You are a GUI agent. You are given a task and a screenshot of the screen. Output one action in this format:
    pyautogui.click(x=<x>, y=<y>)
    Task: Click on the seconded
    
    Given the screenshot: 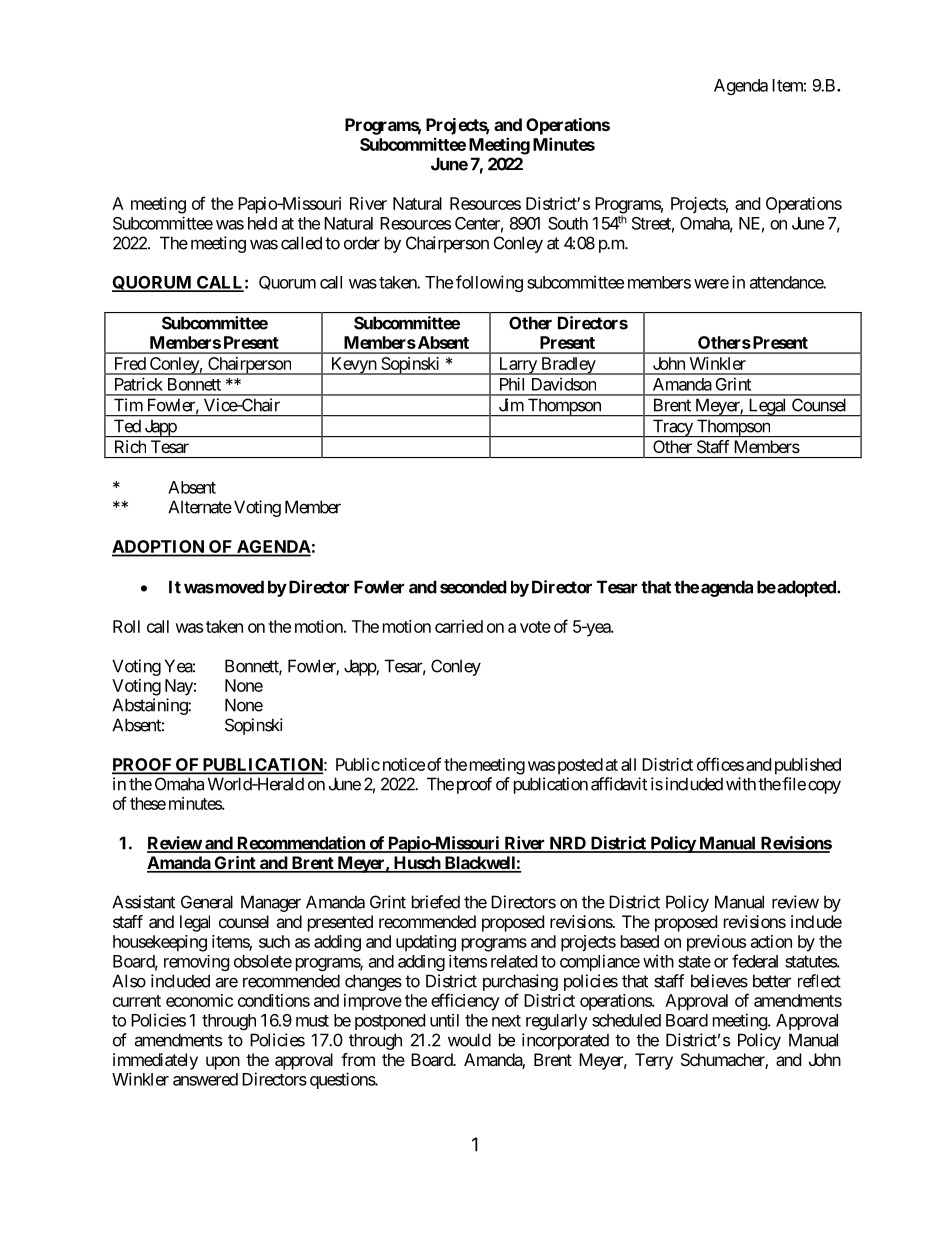 What is the action you would take?
    pyautogui.click(x=473, y=587)
